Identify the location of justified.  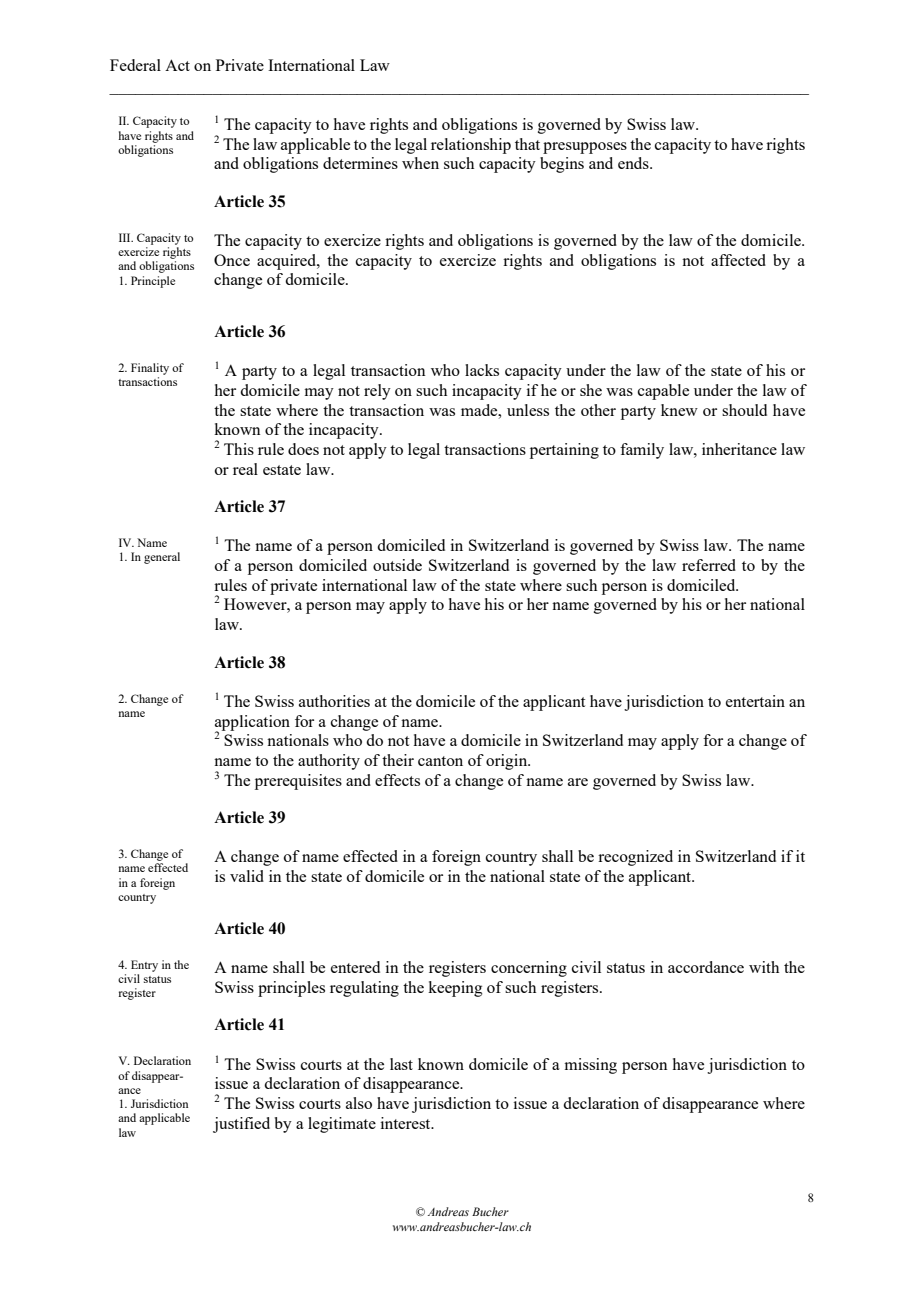
(241, 1125).
